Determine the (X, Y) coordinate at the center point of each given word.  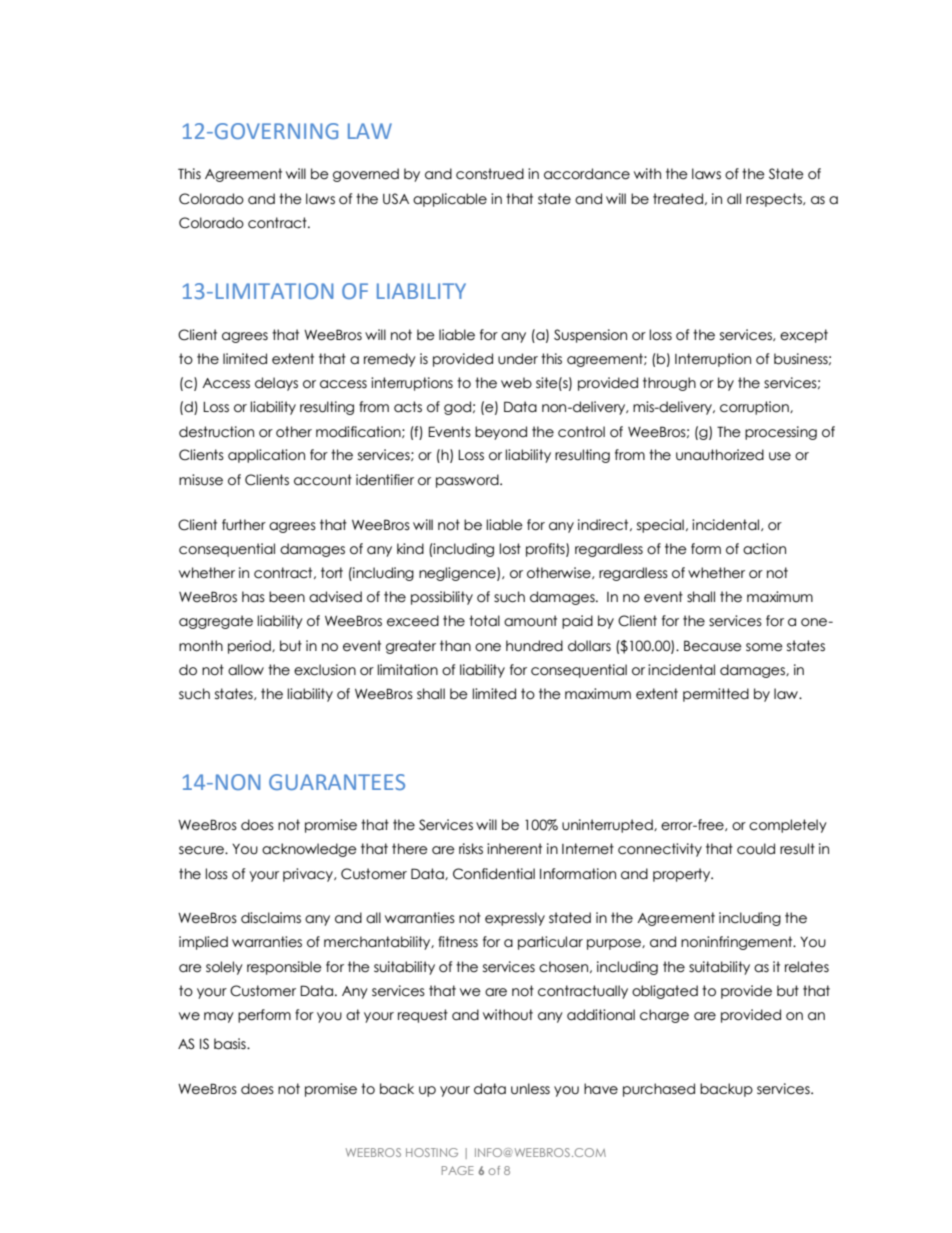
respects (775, 200)
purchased (659, 1090)
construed (490, 174)
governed (366, 175)
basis (231, 1044)
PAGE (458, 1170)
